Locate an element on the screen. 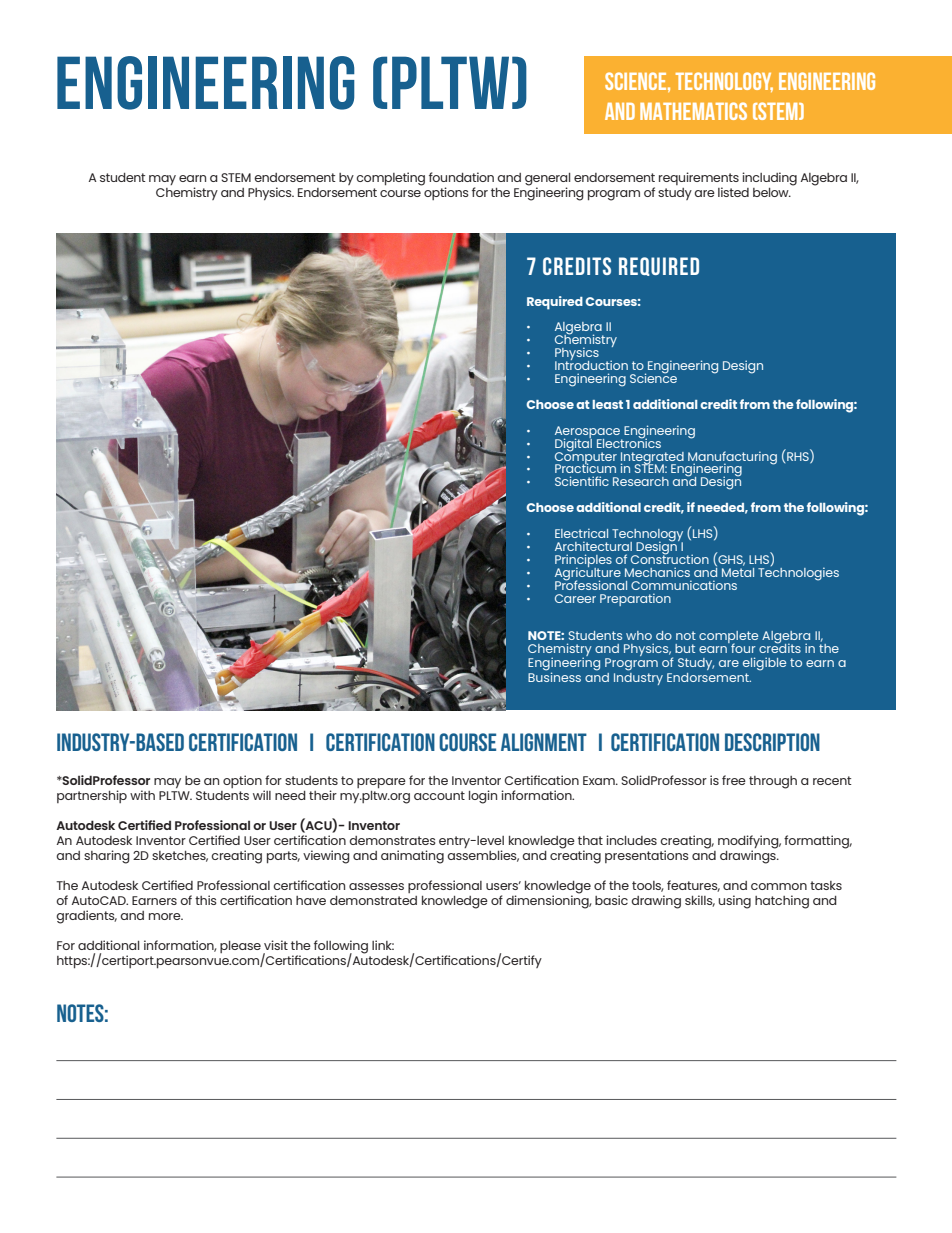 The image size is (952, 1233). Electrical is located at coordinates (581, 533).
